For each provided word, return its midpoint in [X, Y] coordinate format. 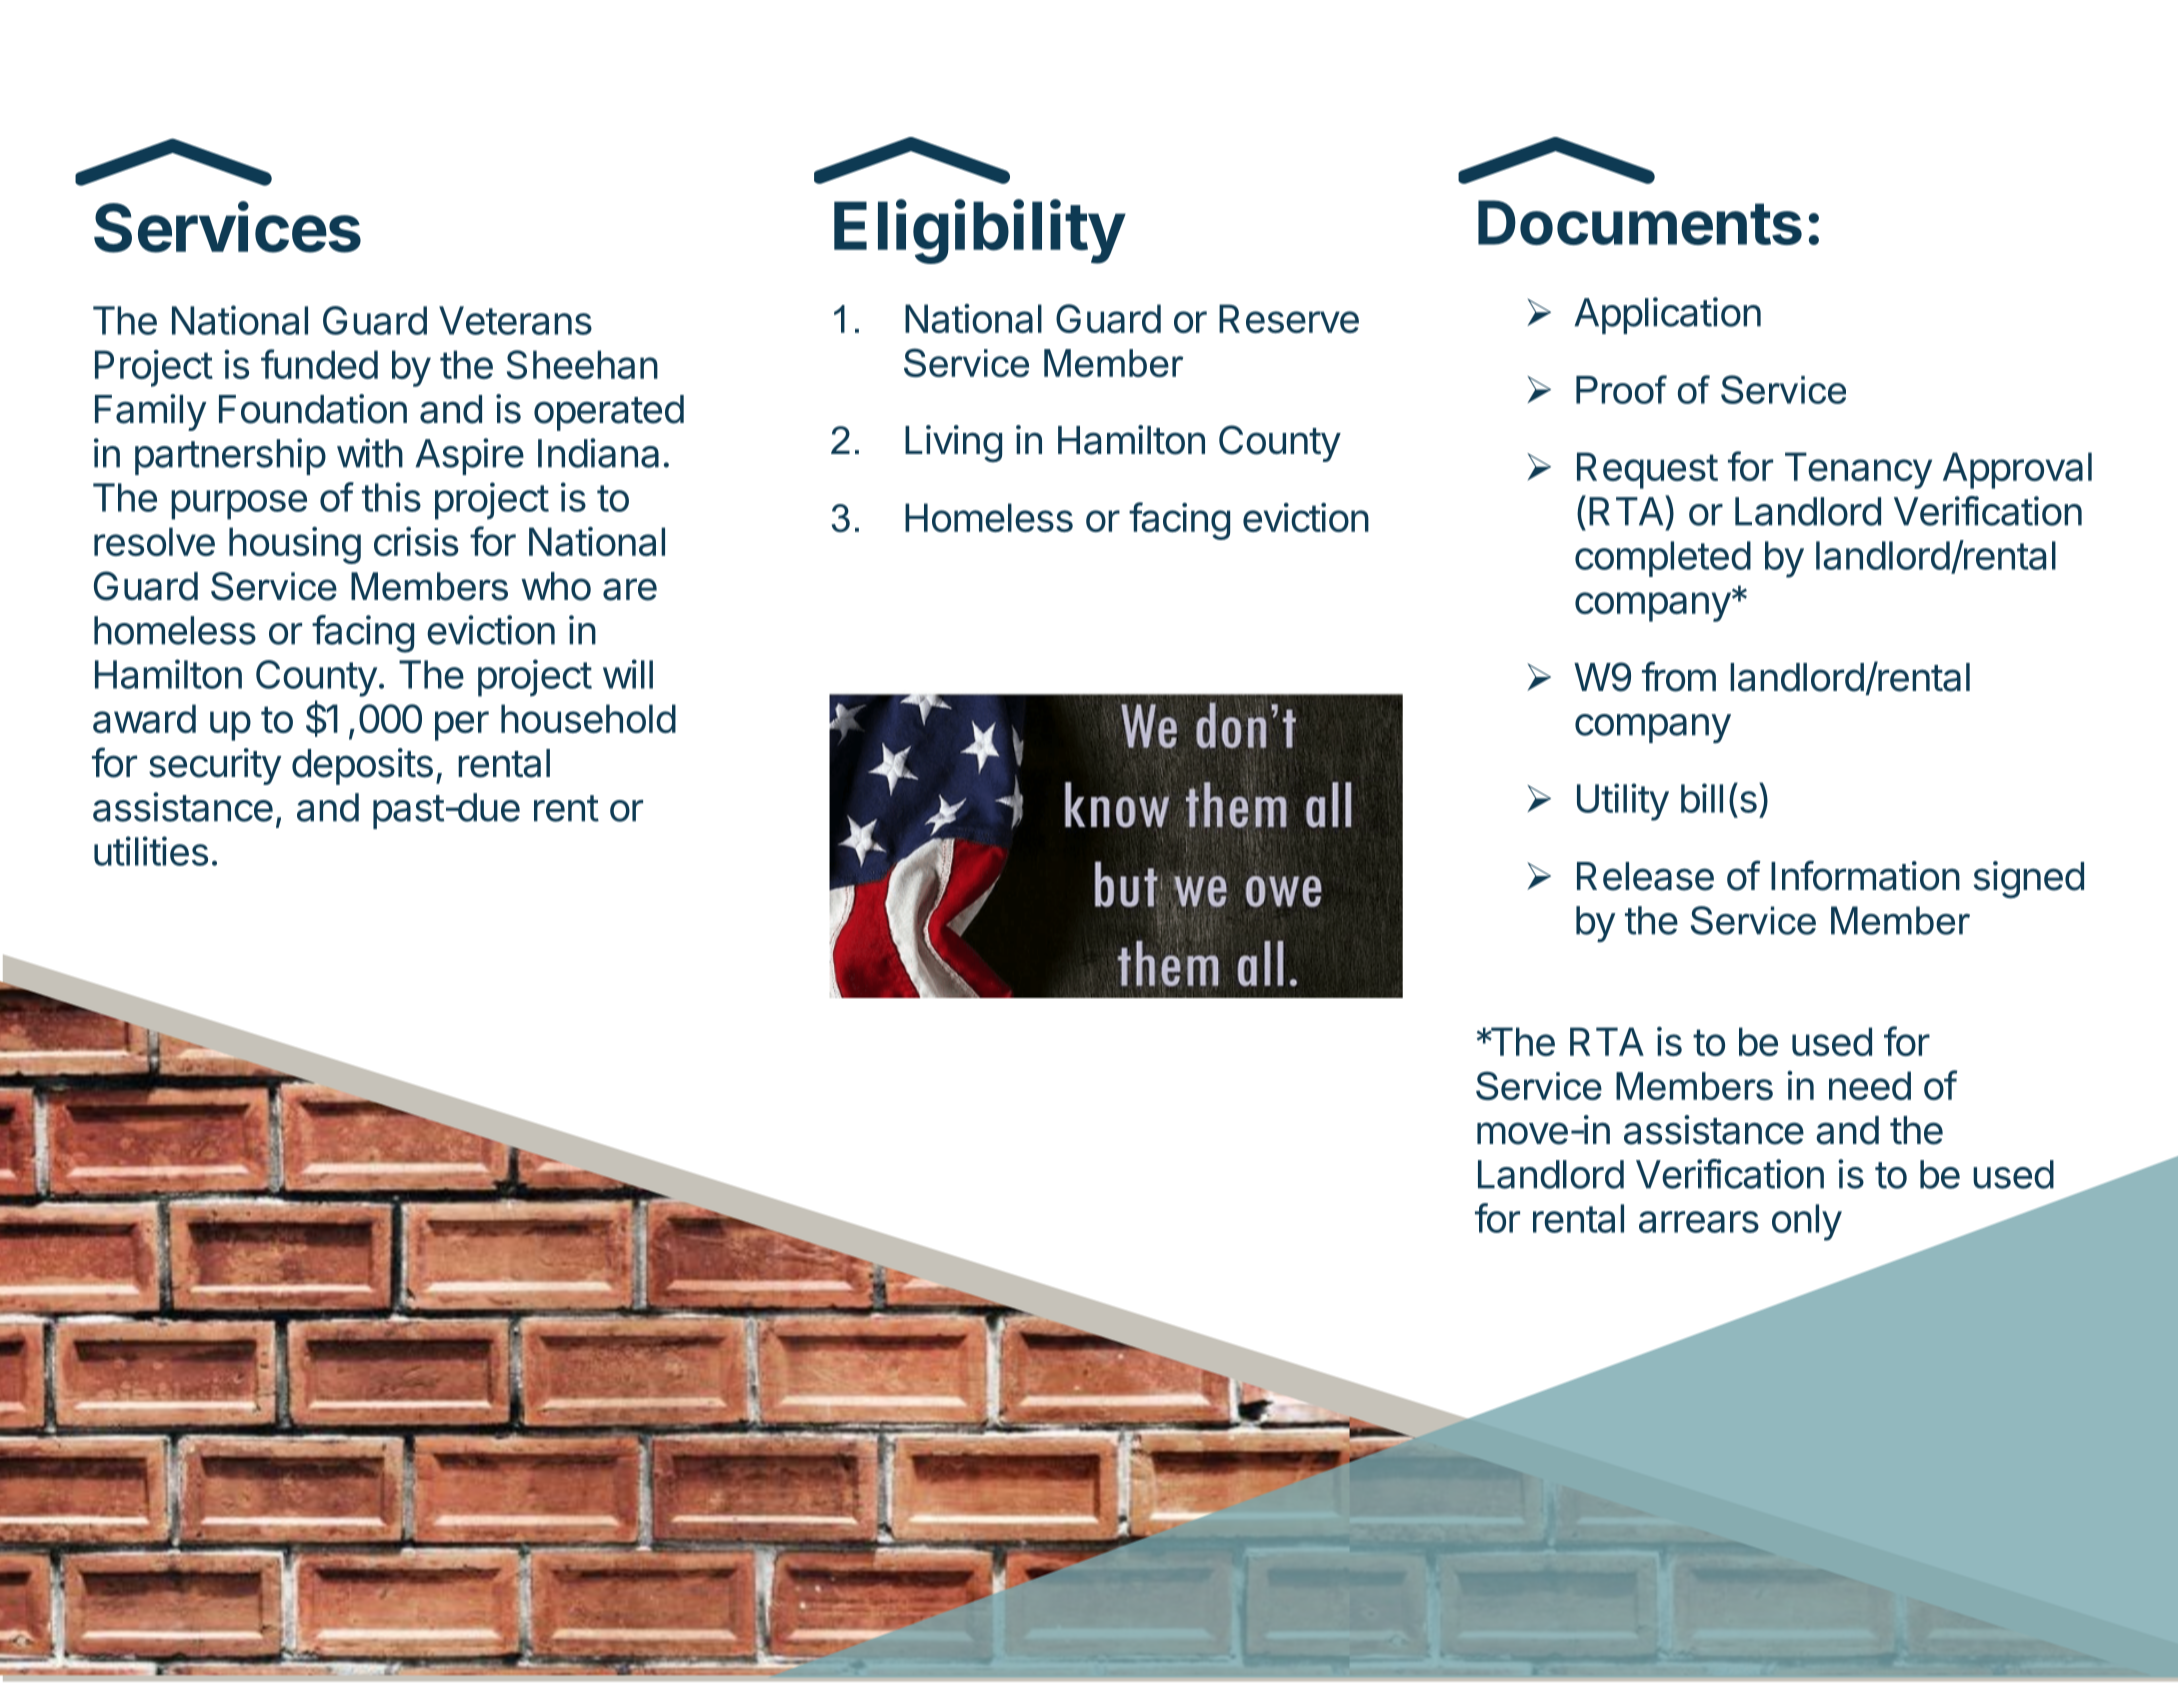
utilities [151, 851]
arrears [1699, 1222]
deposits [362, 766]
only [1807, 1222]
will [628, 674]
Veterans [515, 320]
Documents [1640, 222]
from [1679, 676]
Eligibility [979, 231]
